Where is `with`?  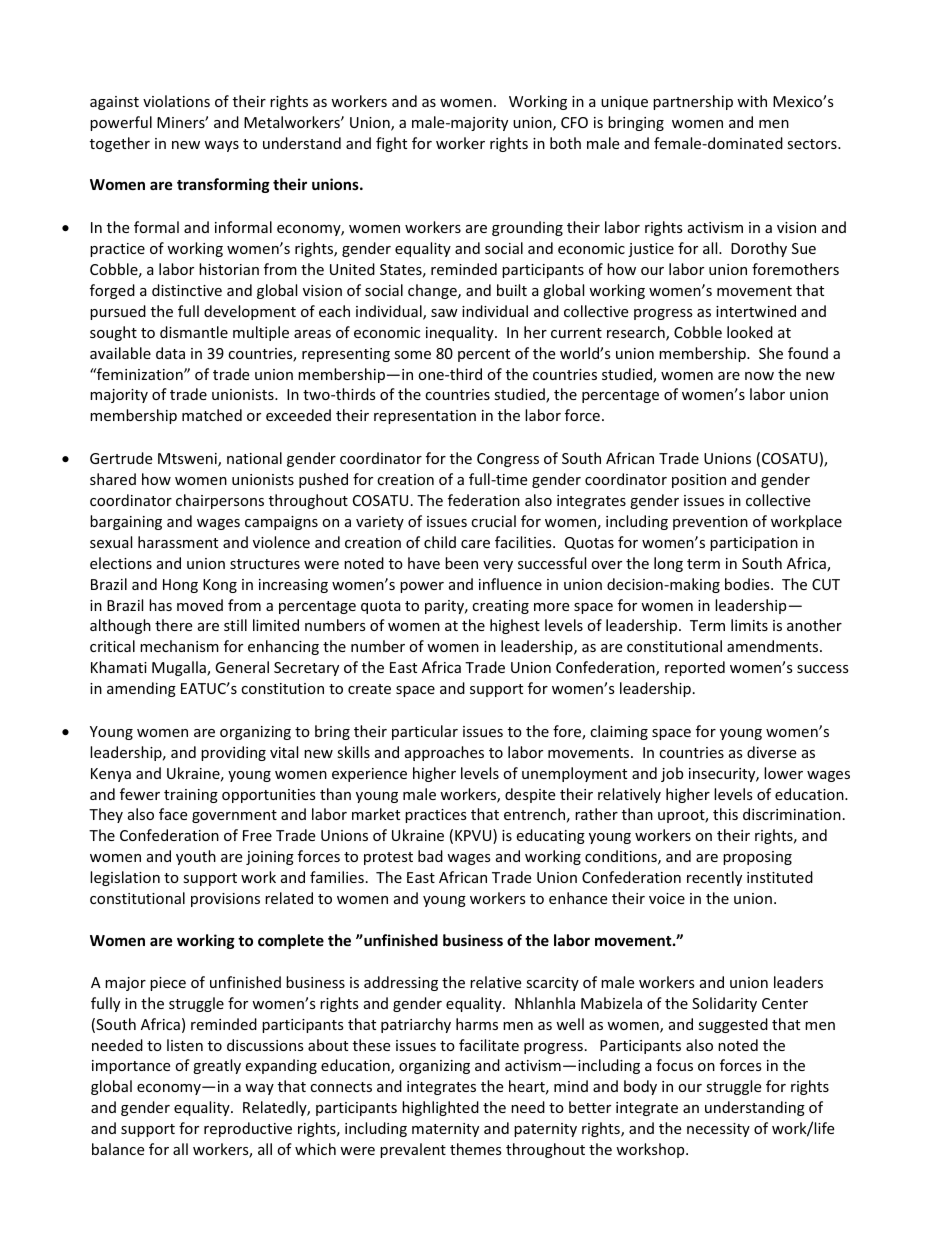
with is located at coordinates (752, 101).
